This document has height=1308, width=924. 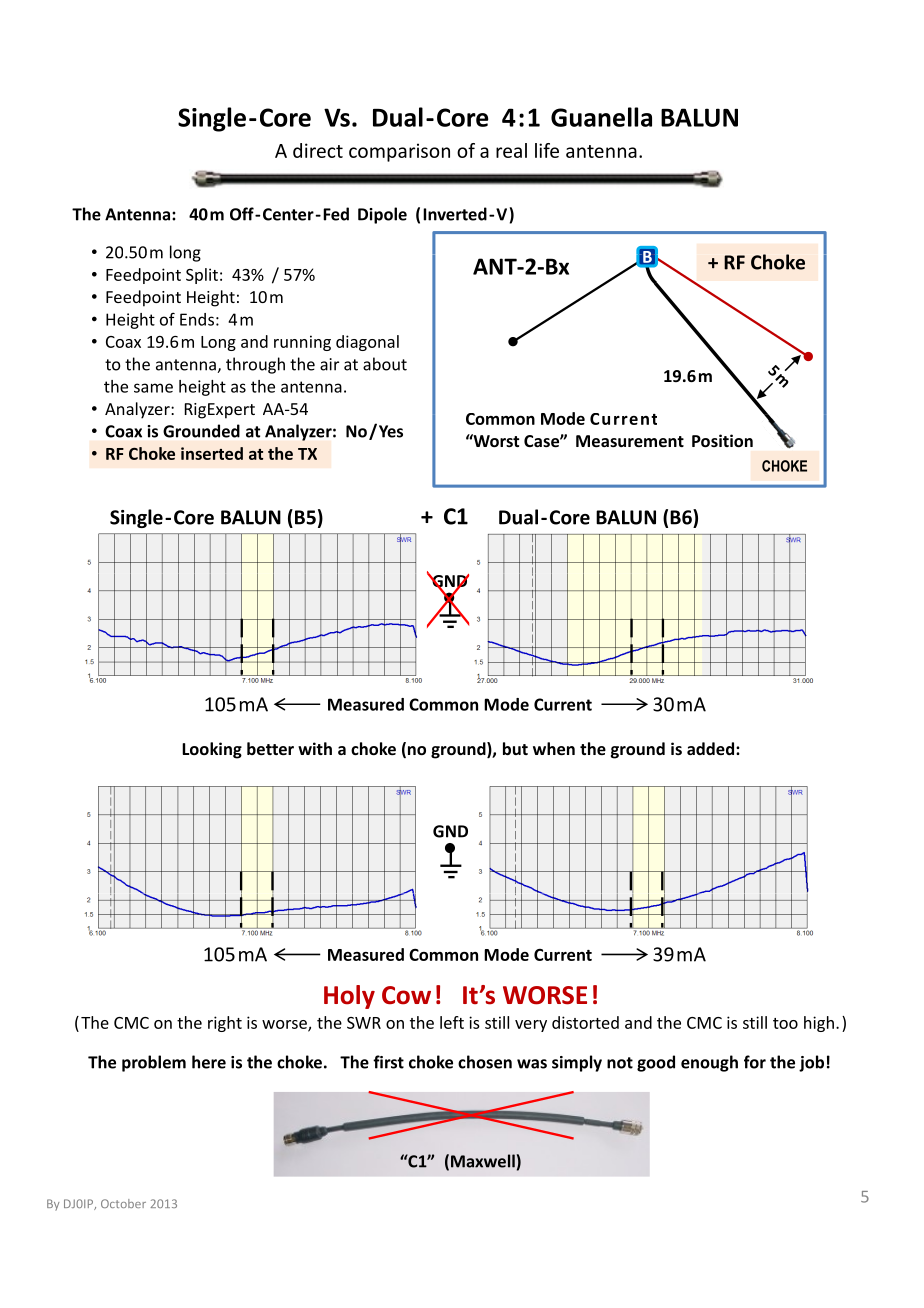 I want to click on Guanella, so click(x=601, y=117).
